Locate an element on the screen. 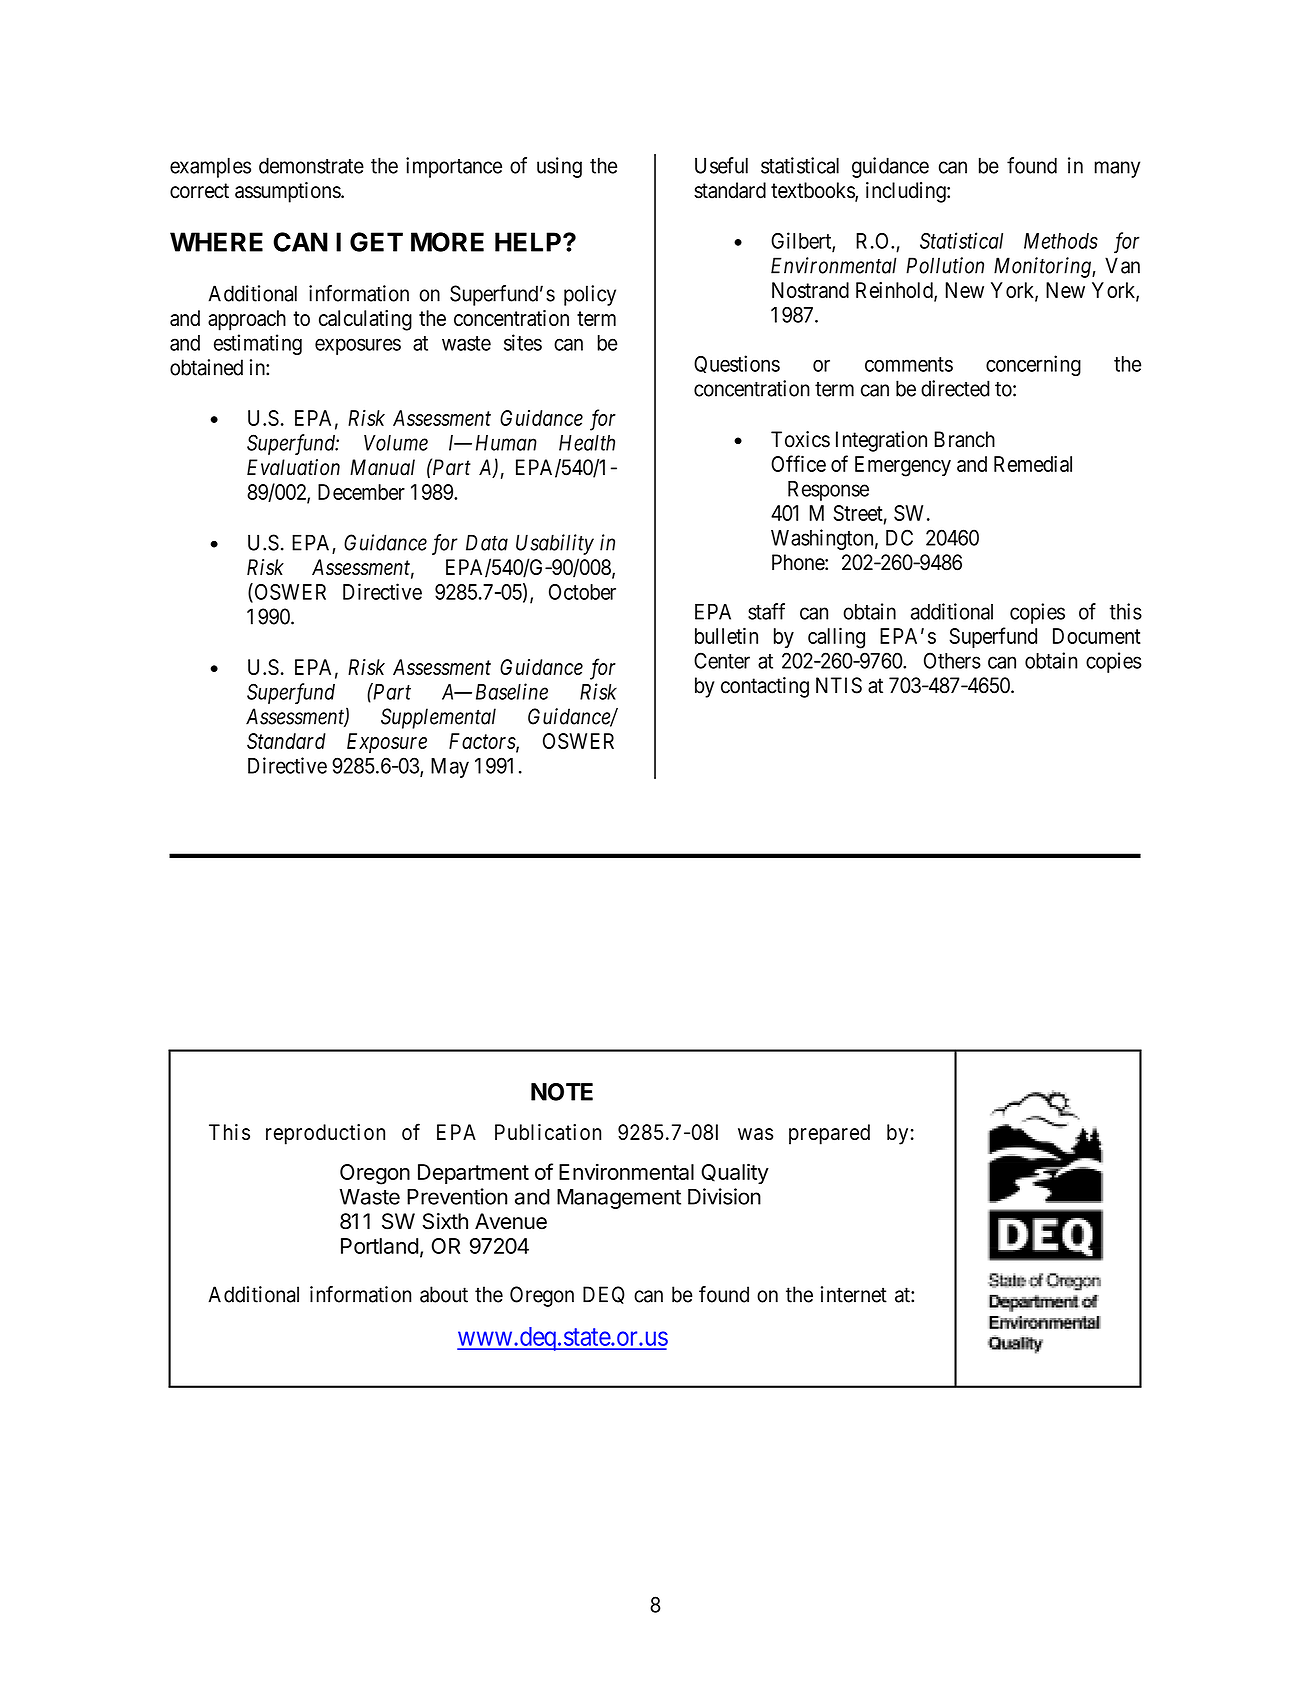 The width and height of the screenshot is (1310, 1695). internet is located at coordinates (854, 1294).
